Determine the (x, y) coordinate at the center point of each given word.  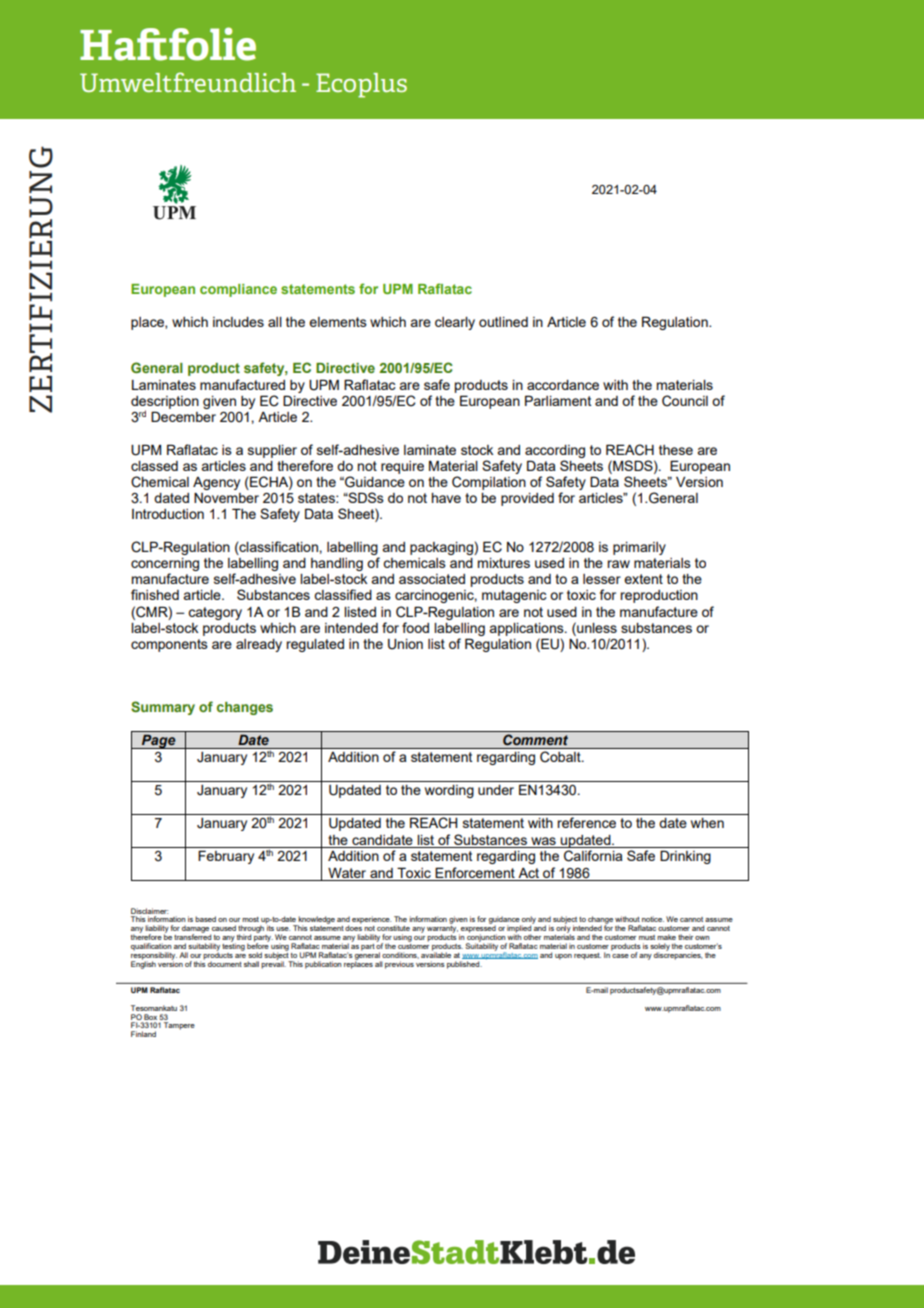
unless (596, 627)
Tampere (179, 1026)
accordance (563, 385)
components (169, 645)
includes (238, 322)
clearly (455, 323)
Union (405, 644)
